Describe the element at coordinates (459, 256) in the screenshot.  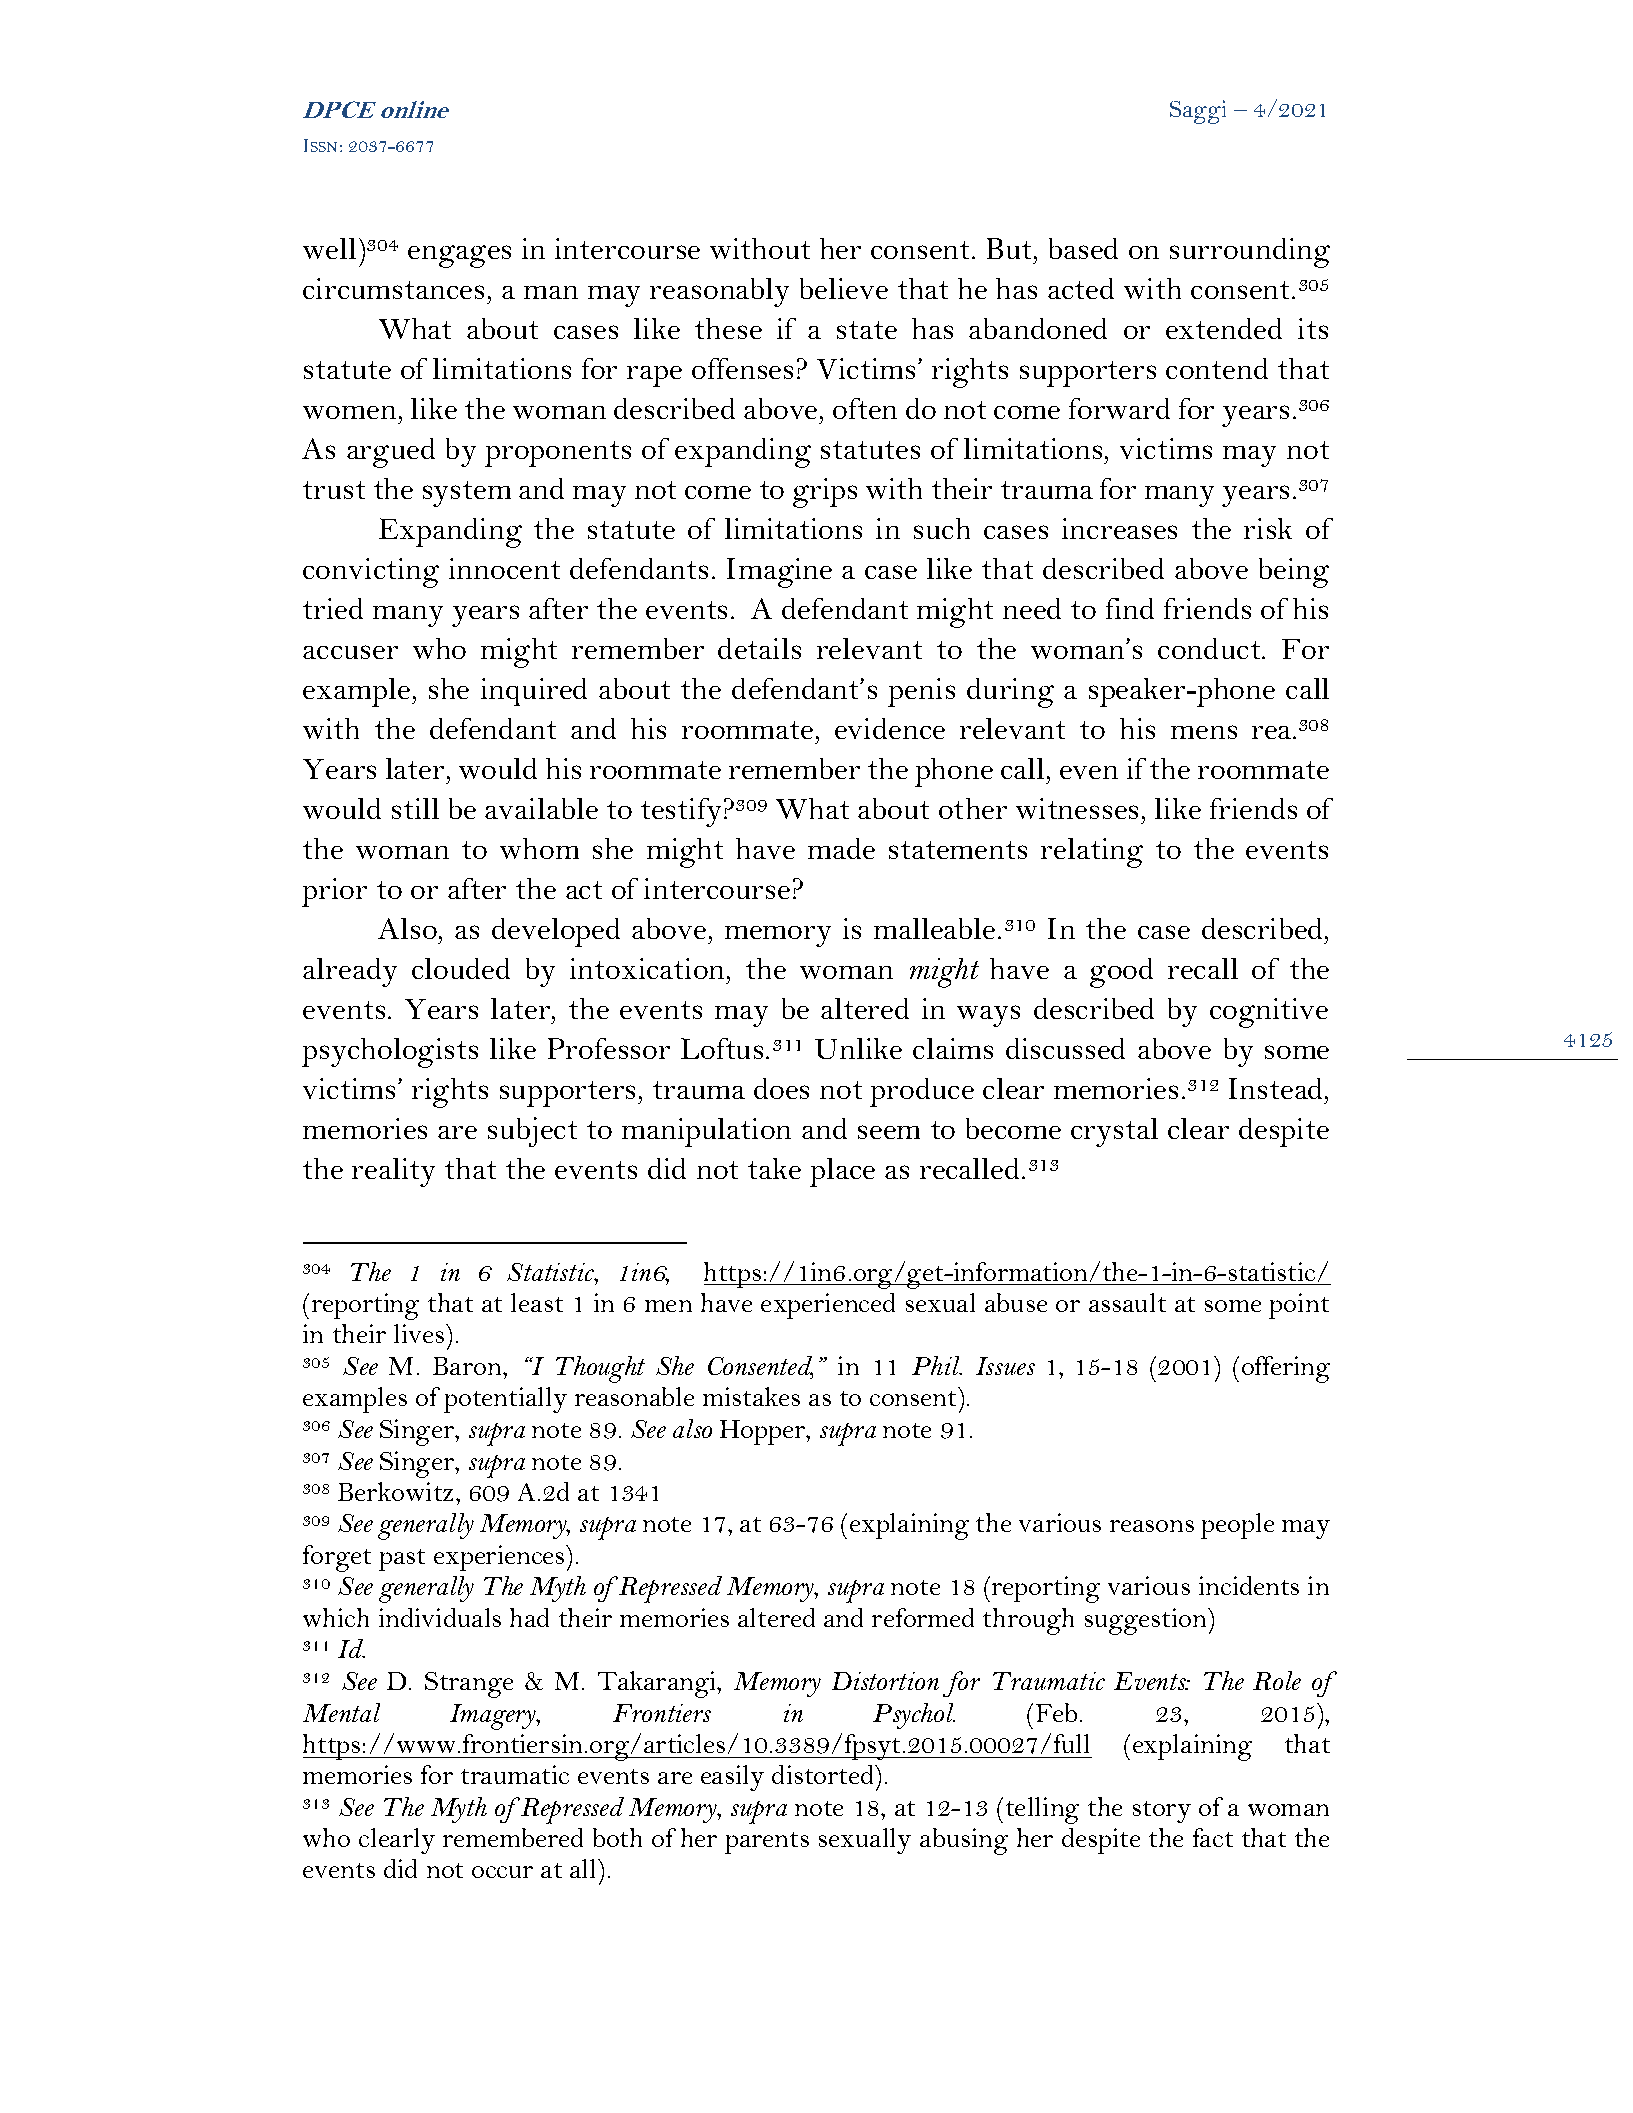
I see `engages` at that location.
